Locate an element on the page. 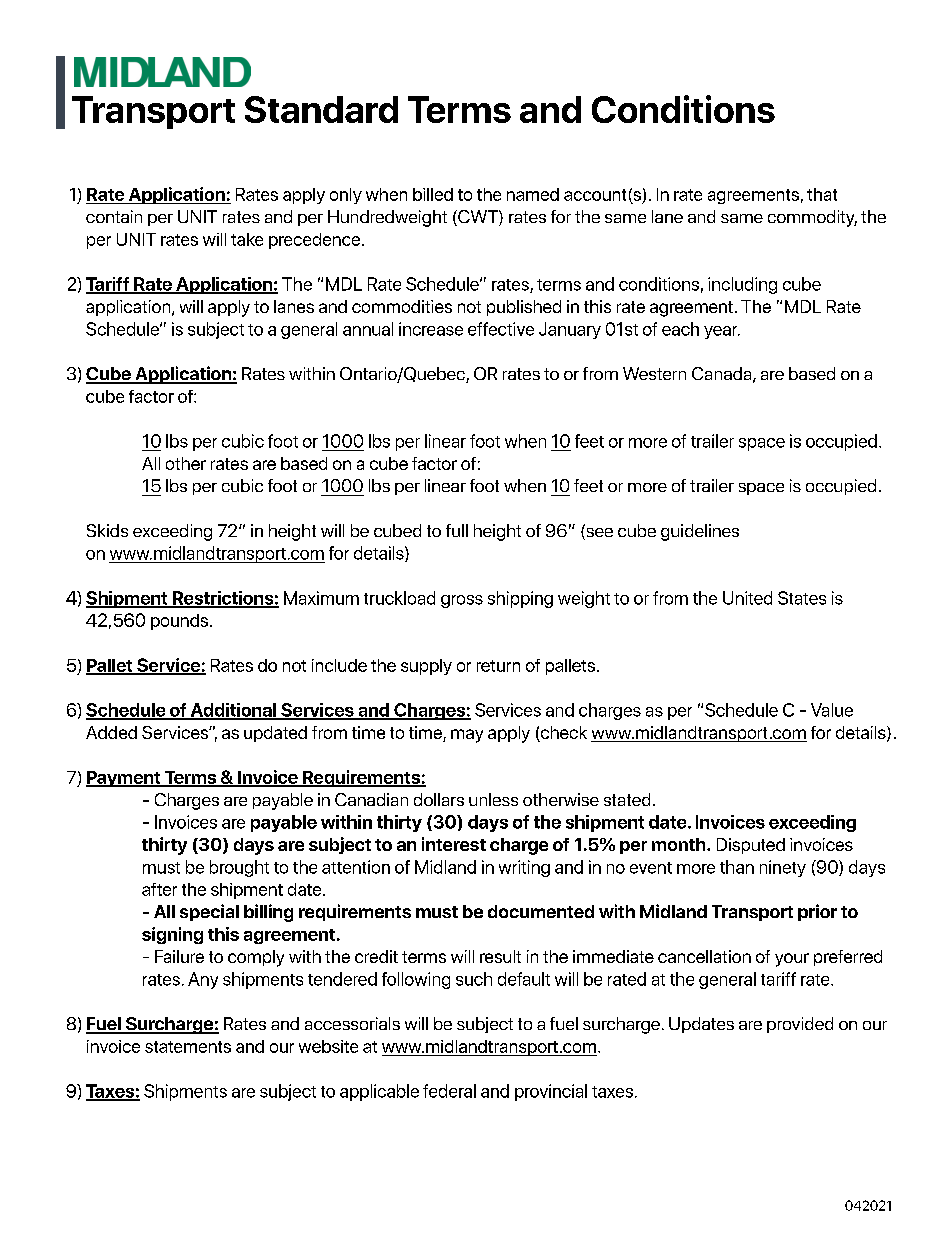  Standard is located at coordinates (321, 109).
